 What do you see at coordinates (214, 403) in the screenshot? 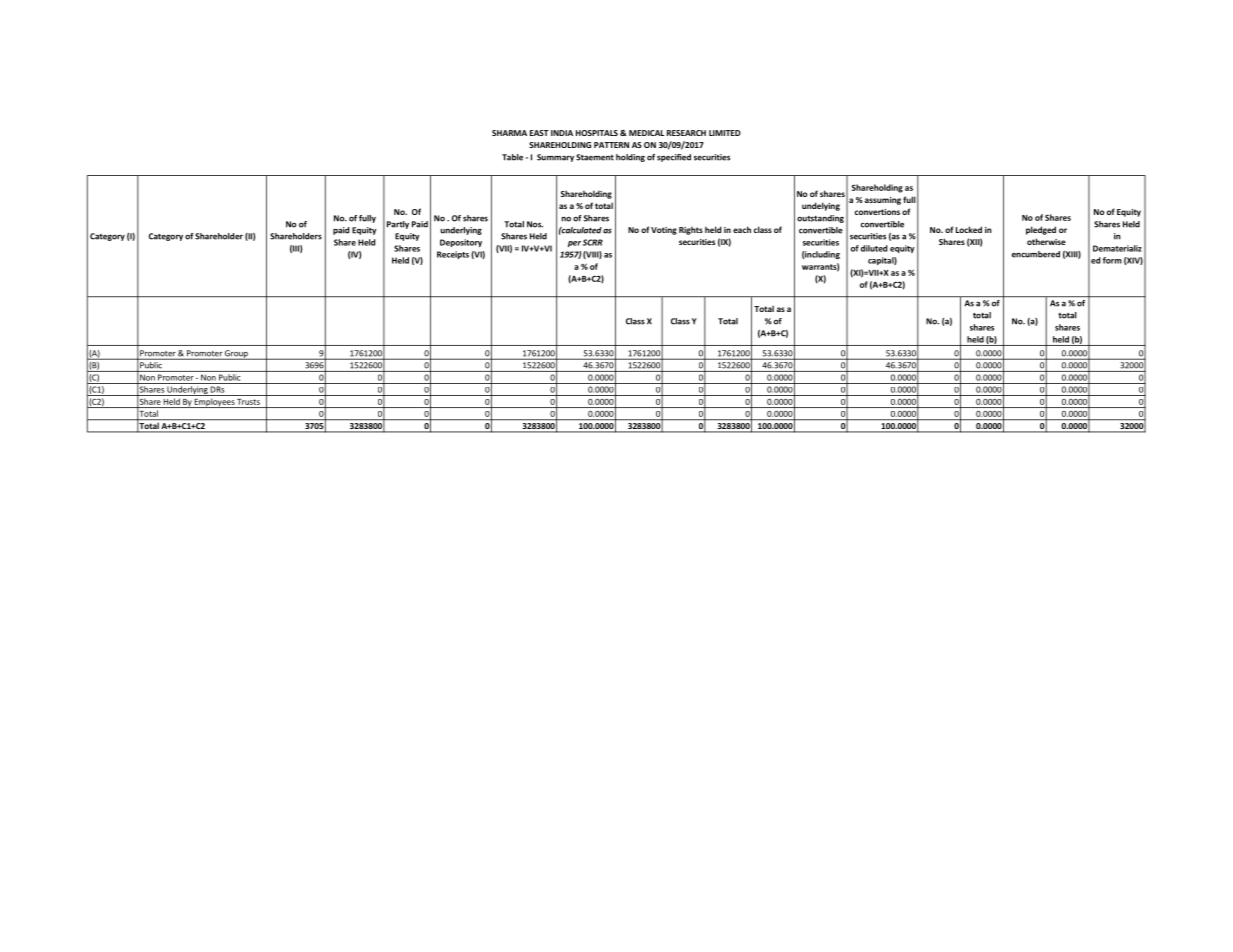
I see `Employees` at bounding box center [214, 403].
